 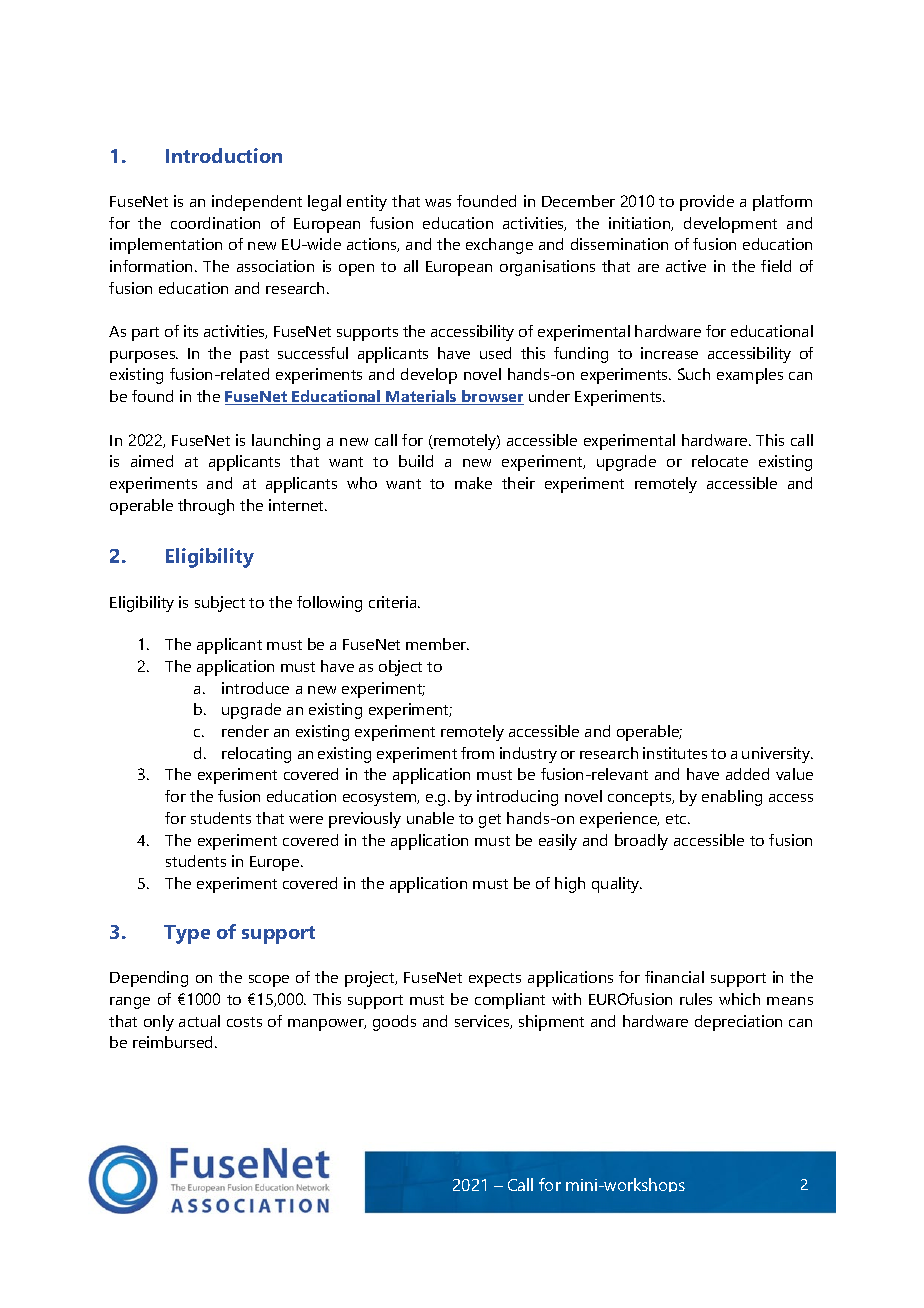 I want to click on relocating, so click(x=256, y=755).
